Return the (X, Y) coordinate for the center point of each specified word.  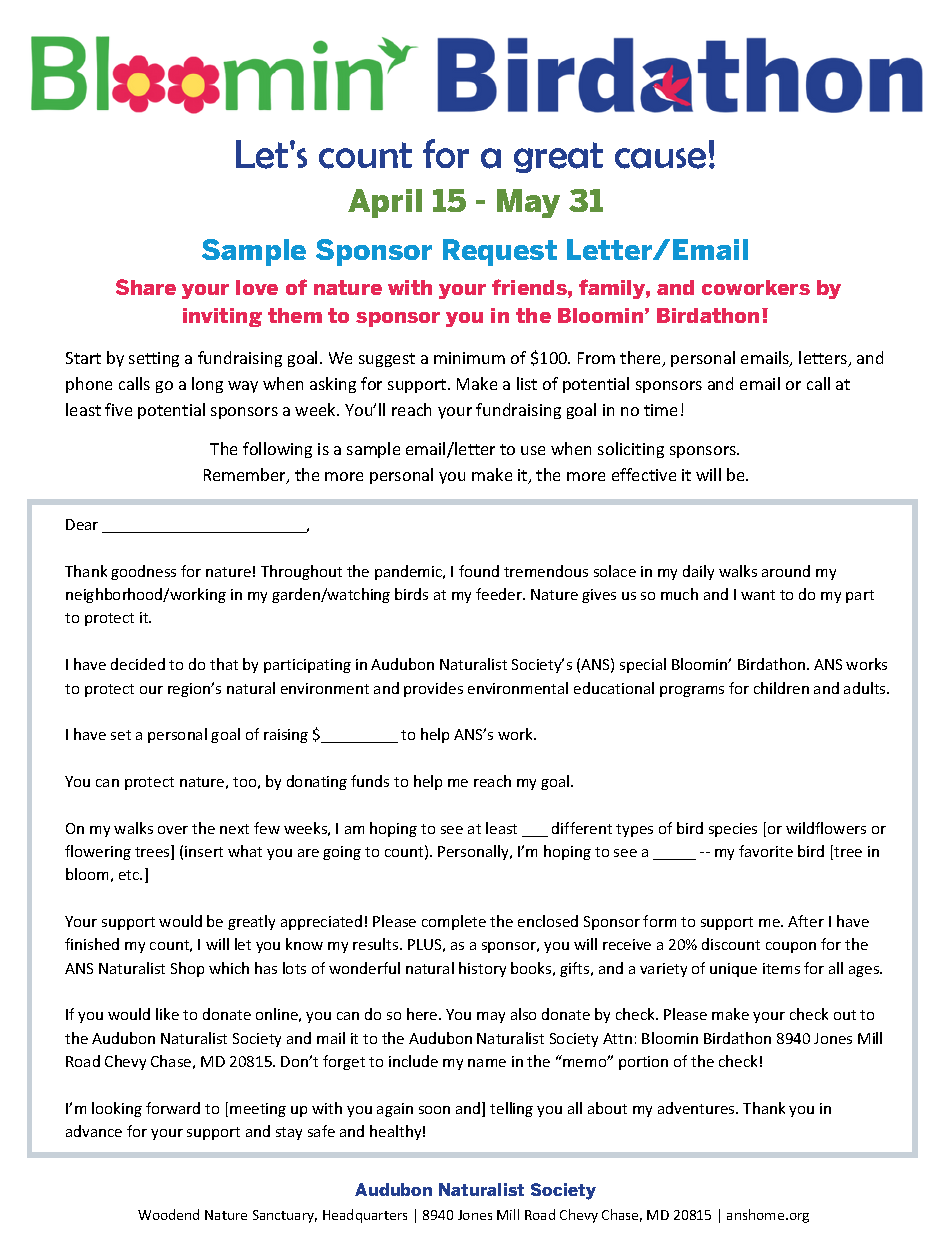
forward (173, 1108)
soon (434, 1110)
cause (660, 158)
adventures (697, 1108)
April (385, 203)
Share (146, 287)
